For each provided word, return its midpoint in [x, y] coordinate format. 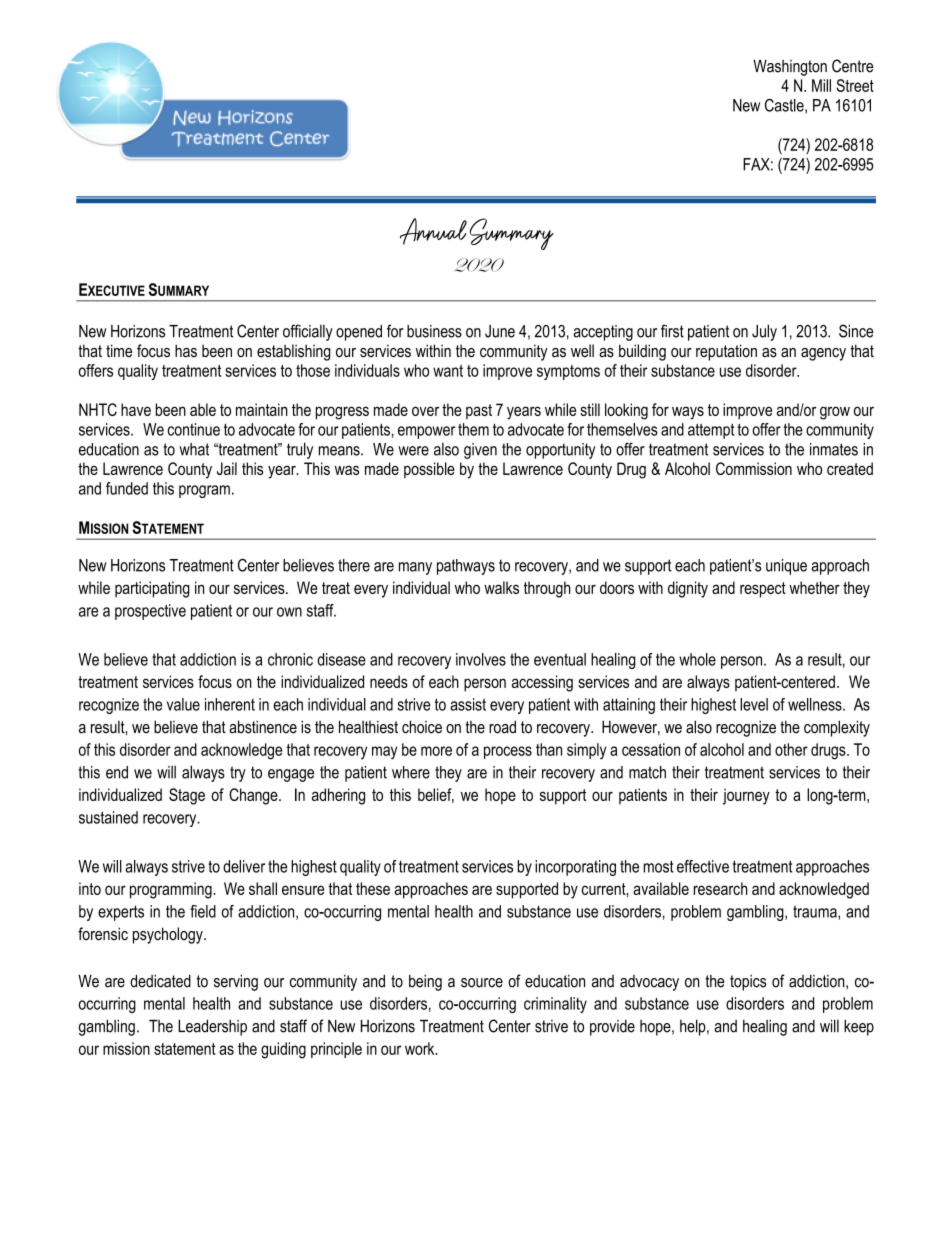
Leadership [212, 1028]
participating [152, 589]
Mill [821, 85]
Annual [433, 231]
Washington [790, 68]
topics [748, 983]
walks [501, 587]
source [482, 983]
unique [786, 567]
